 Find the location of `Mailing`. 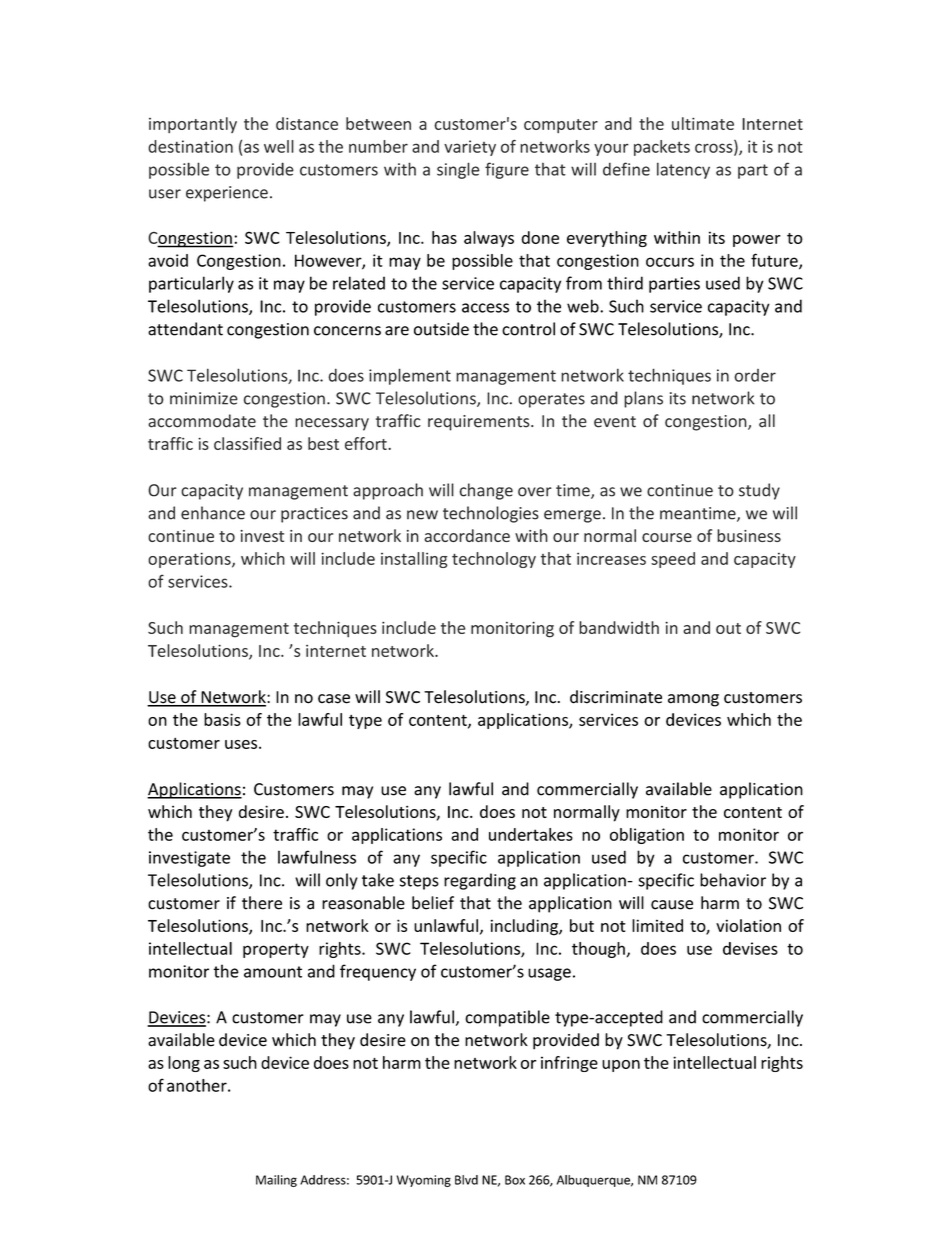

Mailing is located at coordinates (276, 1181).
